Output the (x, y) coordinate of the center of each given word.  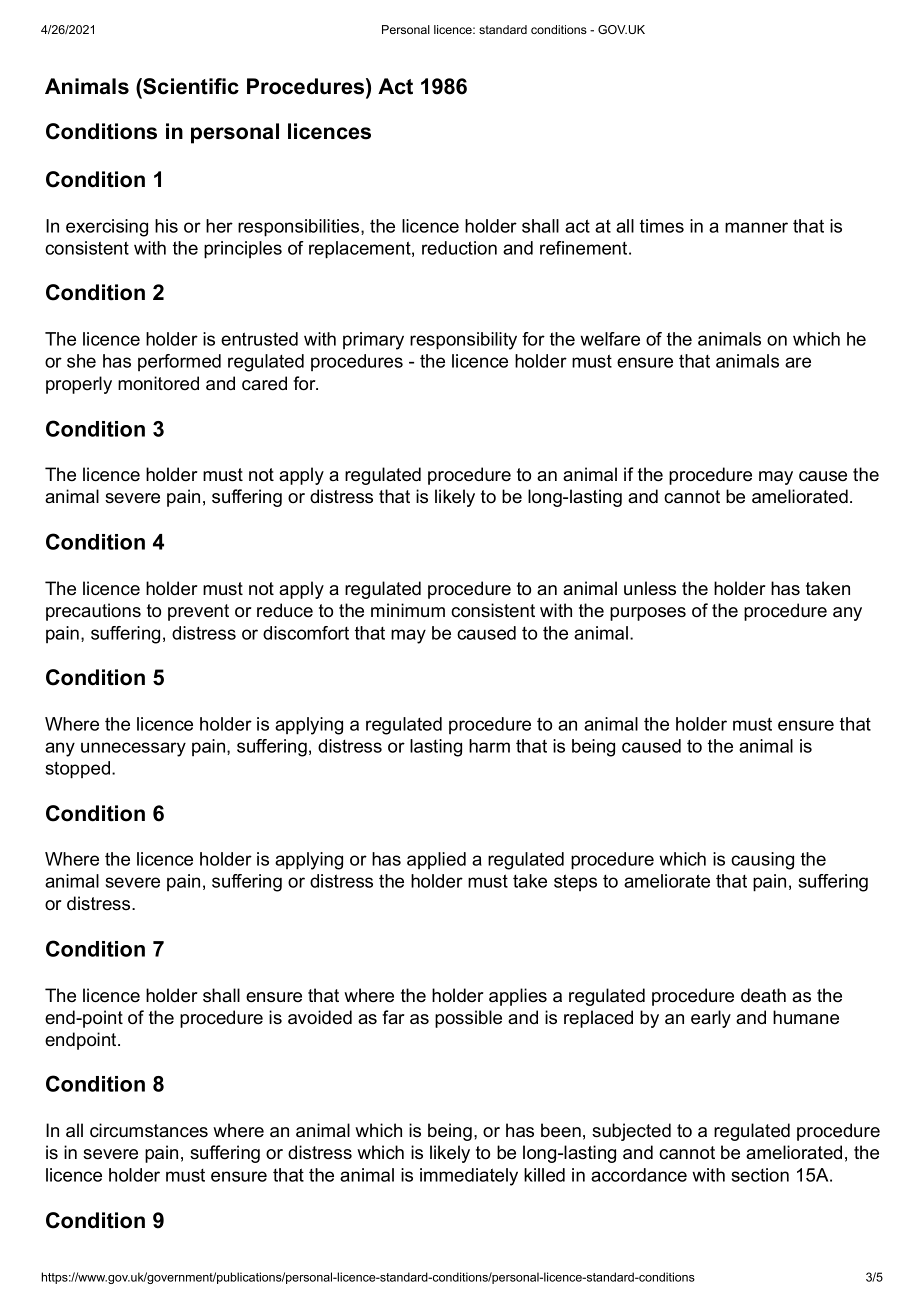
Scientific (190, 86)
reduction (459, 248)
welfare (610, 339)
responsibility (463, 341)
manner (756, 227)
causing (762, 861)
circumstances (149, 1130)
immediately (469, 1177)
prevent (198, 612)
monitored (158, 383)
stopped (78, 770)
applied (436, 860)
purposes (648, 614)
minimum (408, 610)
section (760, 1175)
